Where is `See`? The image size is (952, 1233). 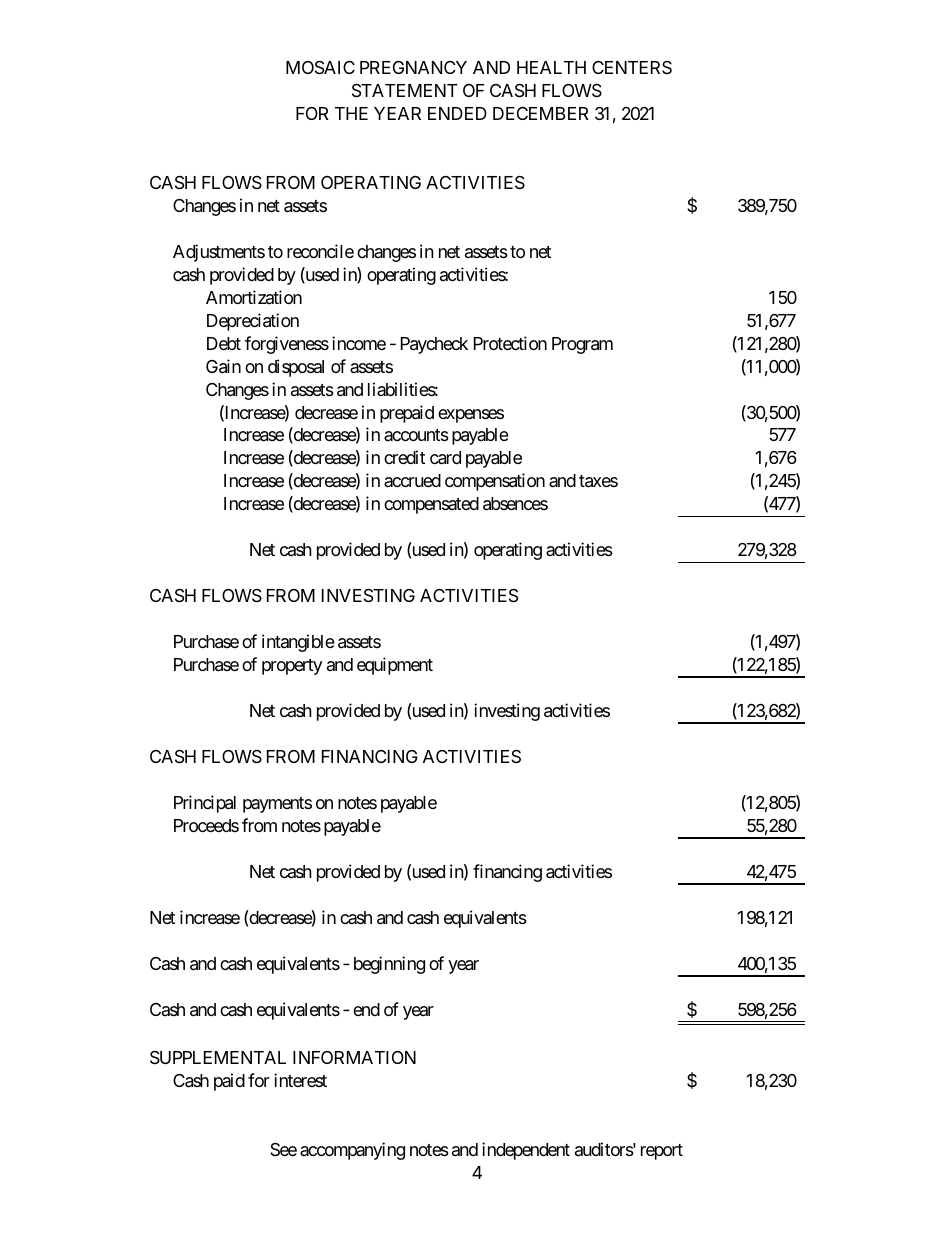 See is located at coordinates (283, 1149).
